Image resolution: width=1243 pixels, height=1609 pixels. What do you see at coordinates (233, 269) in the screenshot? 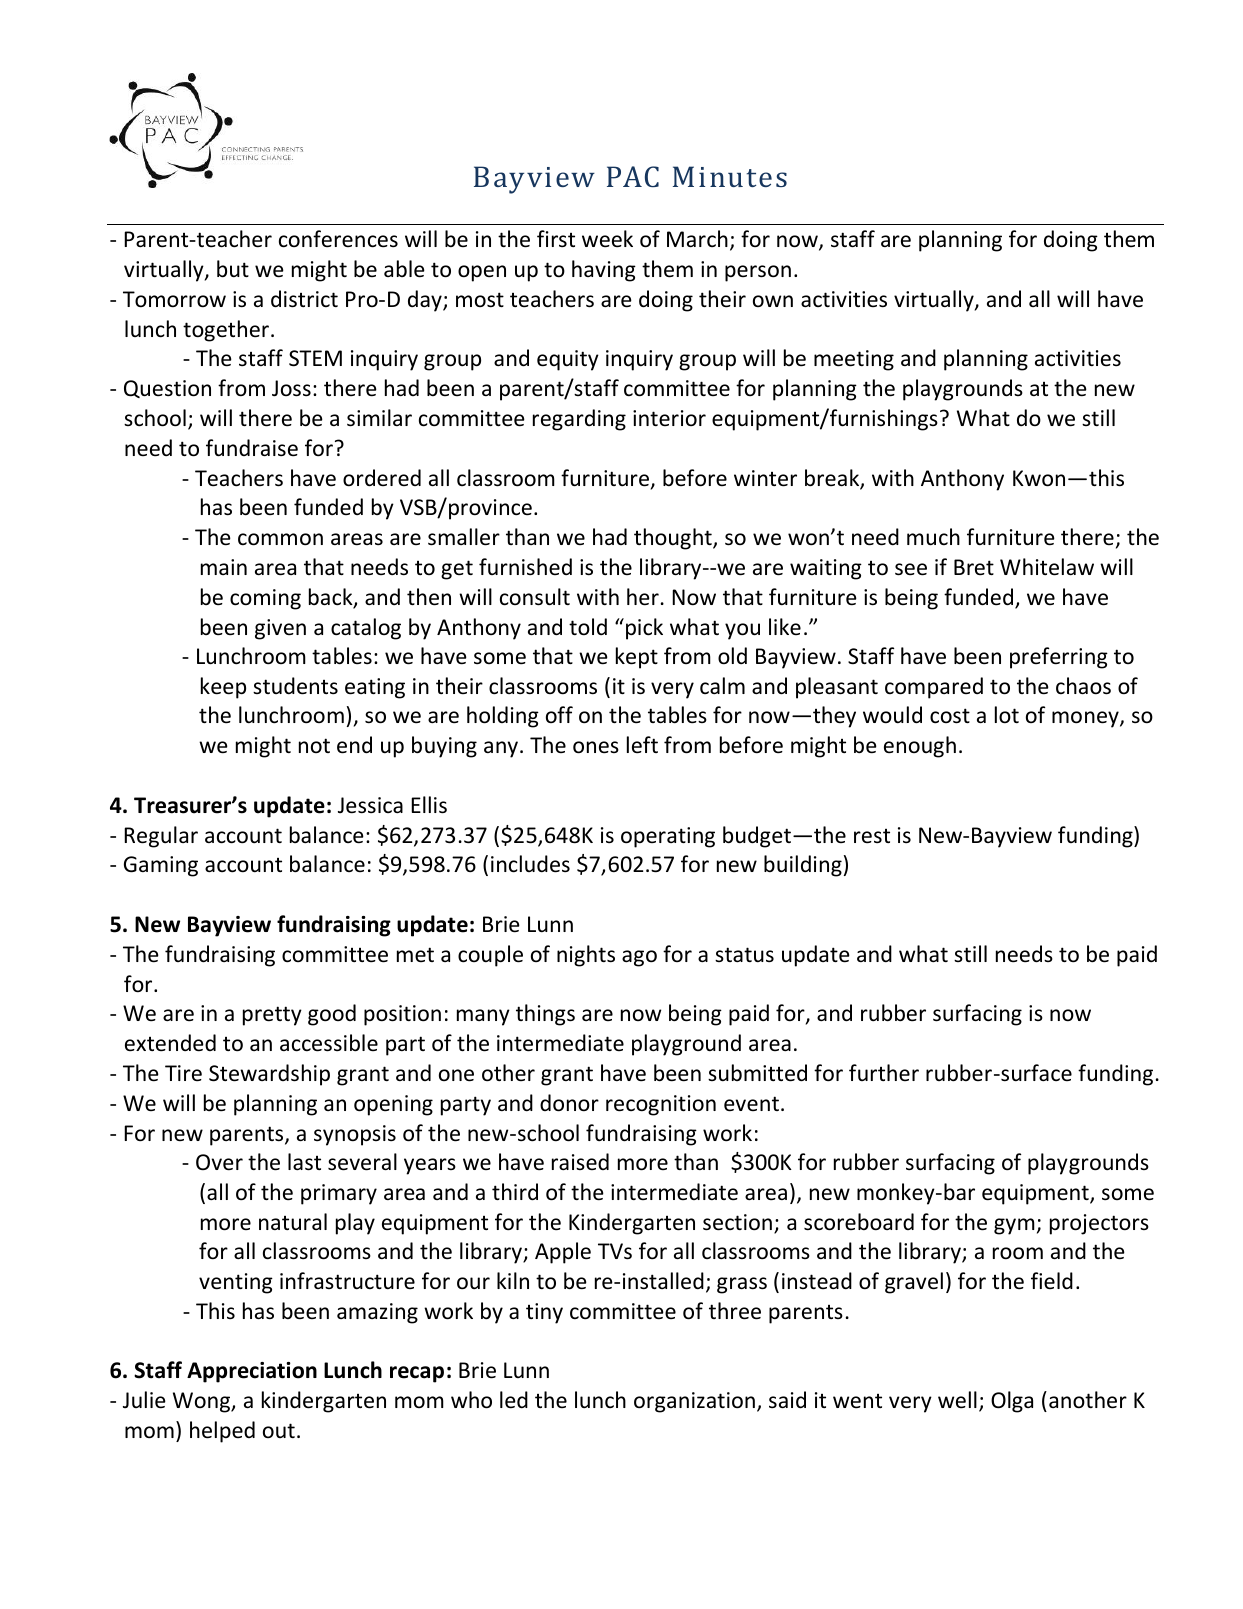
I see `but` at bounding box center [233, 269].
